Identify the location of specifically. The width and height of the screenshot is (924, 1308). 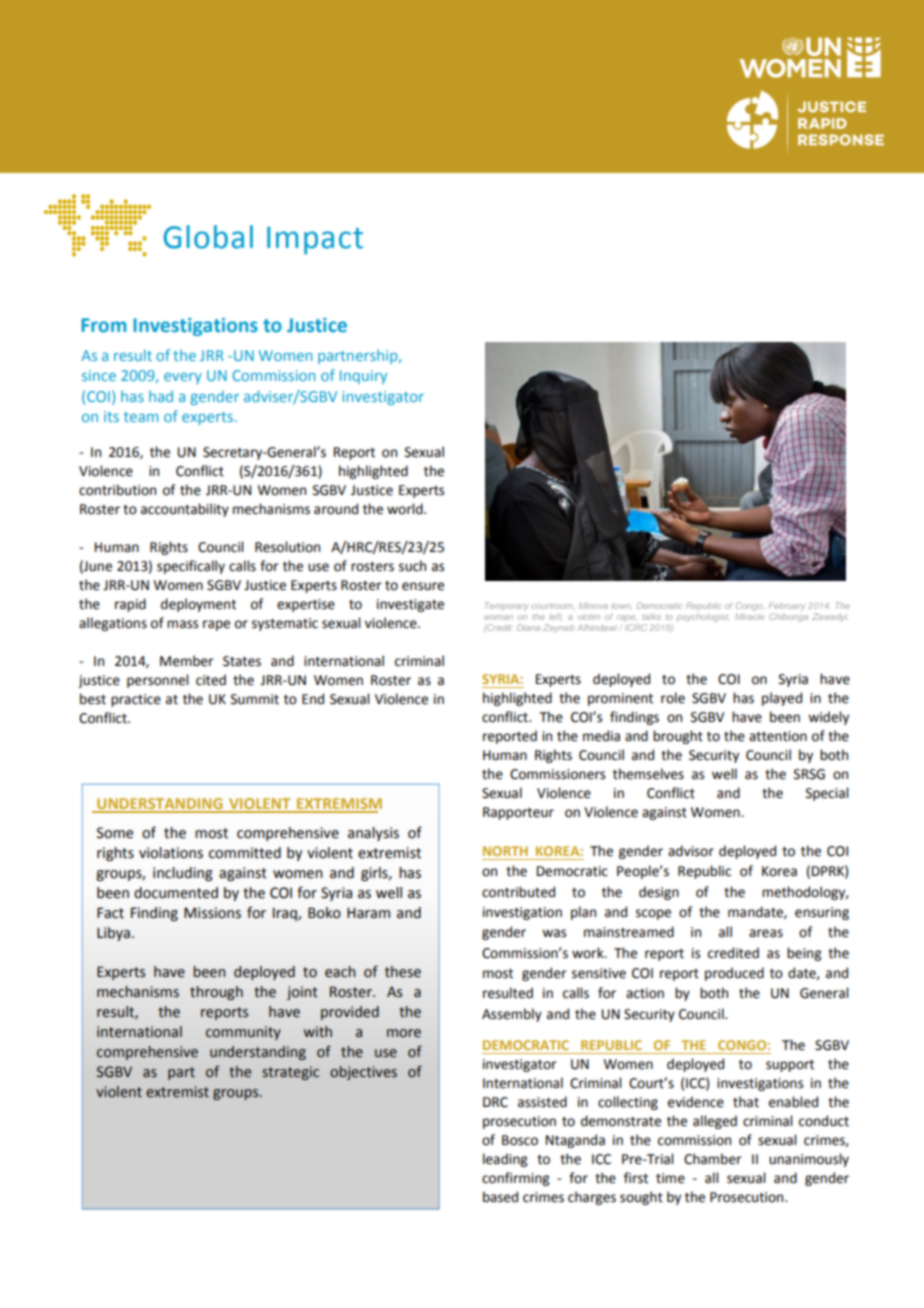
(191, 567).
